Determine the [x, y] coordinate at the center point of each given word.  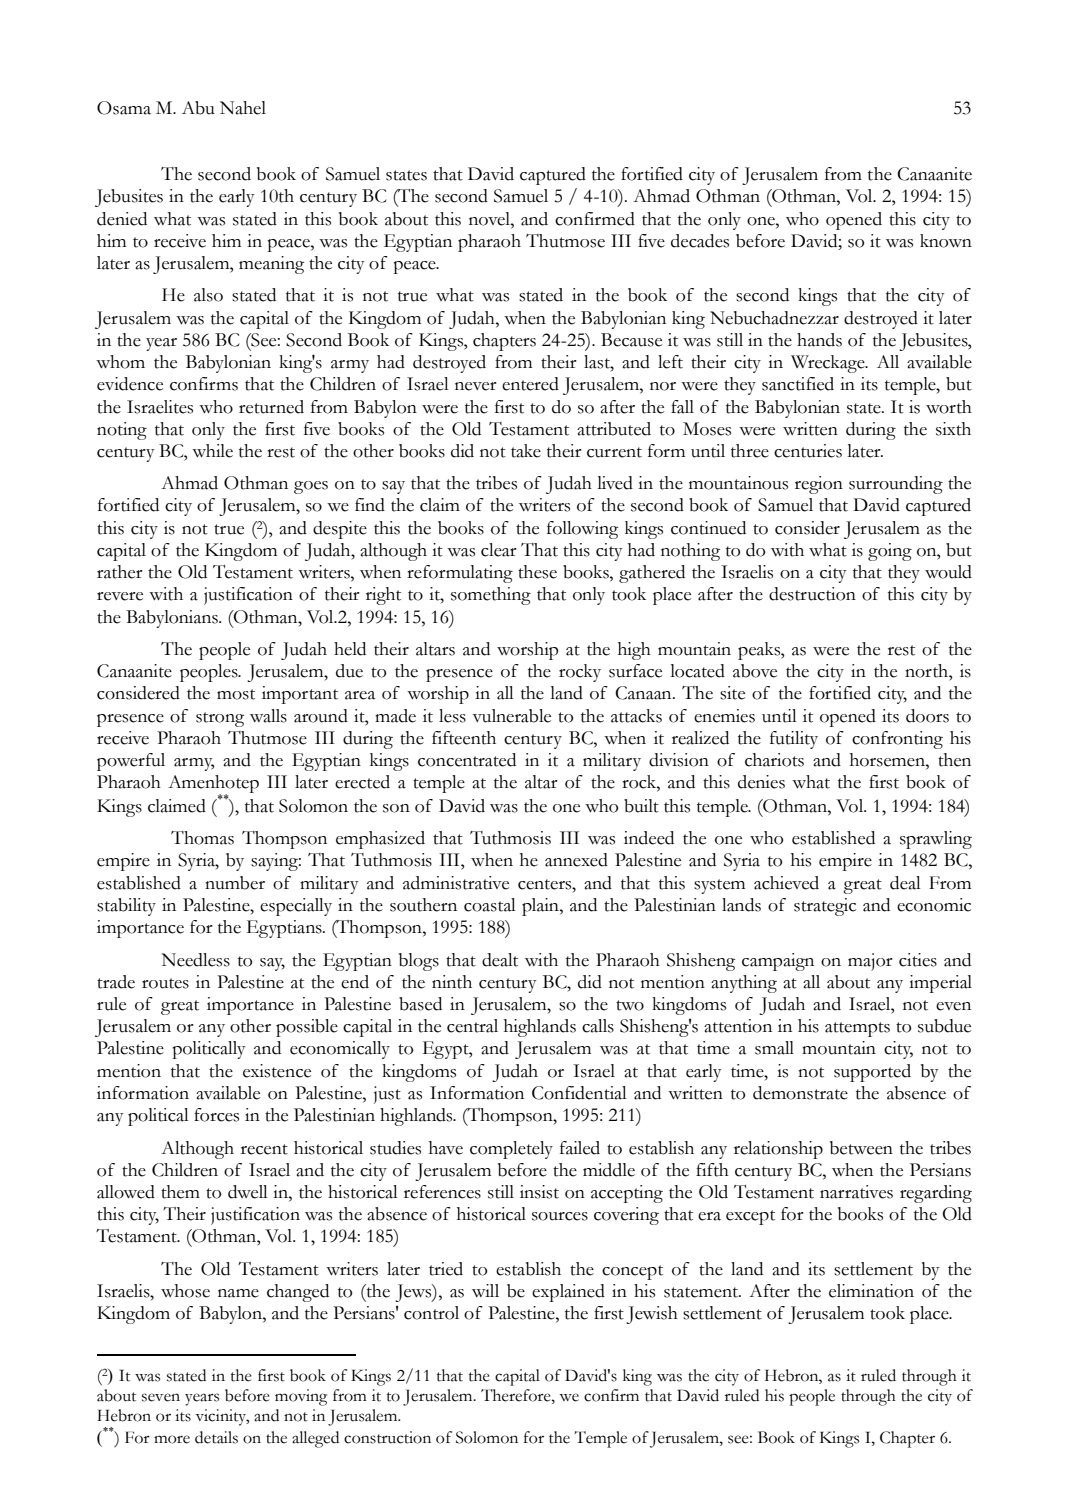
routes [165, 983]
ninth [452, 982]
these [537, 572]
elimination [871, 1291]
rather [120, 572]
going [890, 552]
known [946, 241]
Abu [198, 108]
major [870, 962]
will [485, 1290]
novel [490, 219]
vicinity [222, 1417]
